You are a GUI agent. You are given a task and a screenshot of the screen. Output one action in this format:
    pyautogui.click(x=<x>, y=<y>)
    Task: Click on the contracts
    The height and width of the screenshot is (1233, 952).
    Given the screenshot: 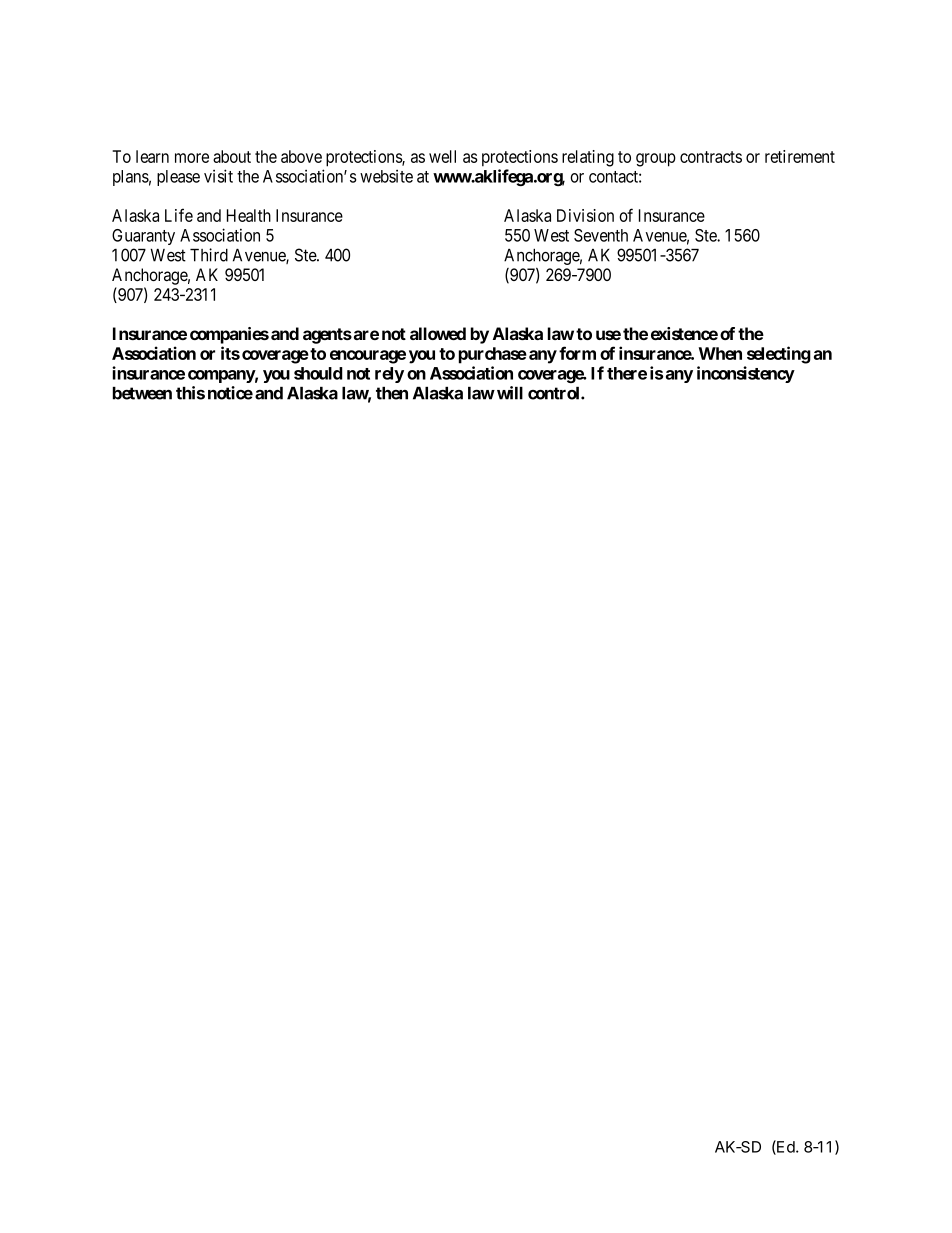 What is the action you would take?
    pyautogui.click(x=711, y=157)
